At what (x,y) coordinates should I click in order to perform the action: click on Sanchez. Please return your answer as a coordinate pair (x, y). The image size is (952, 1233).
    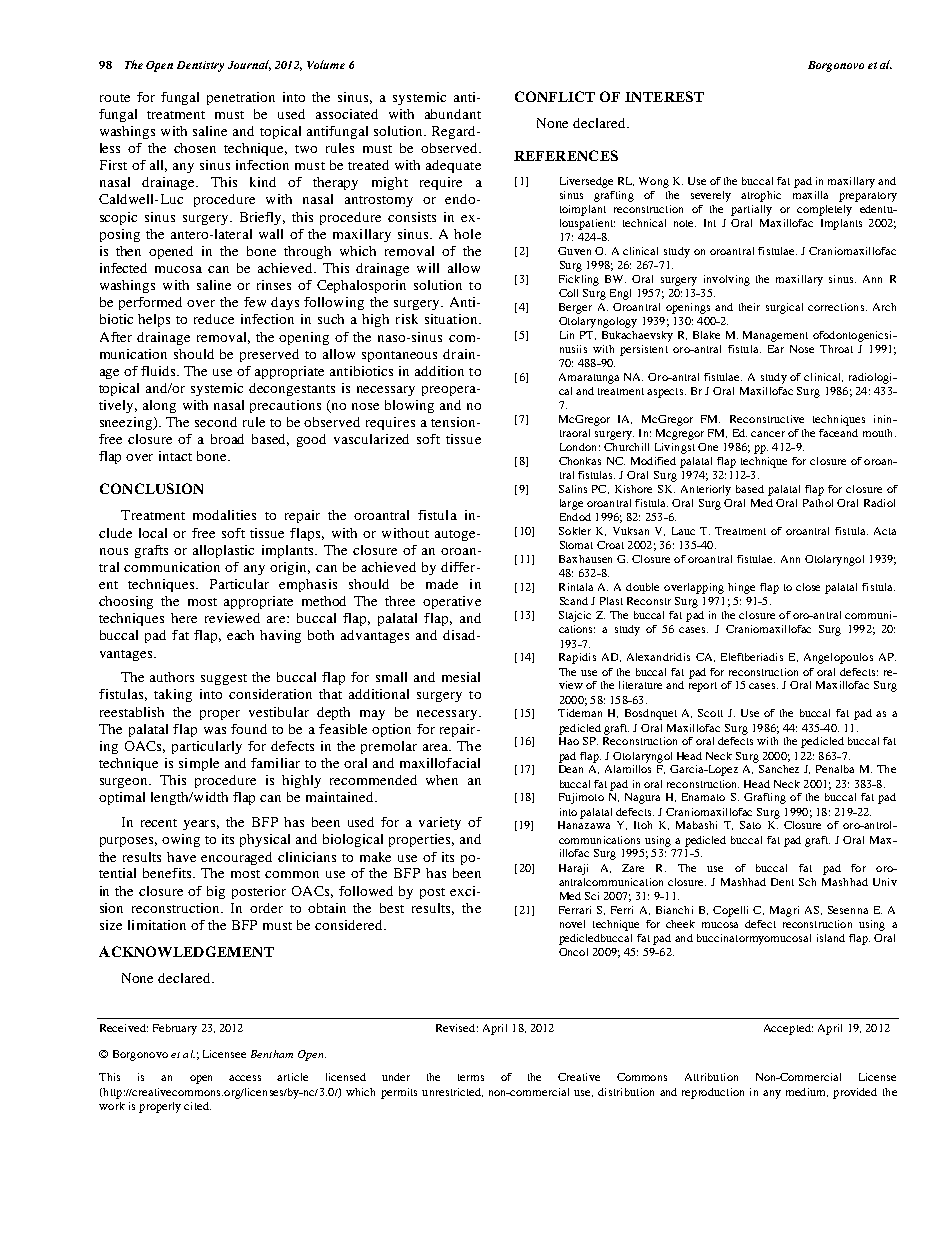
    Looking at the image, I should click on (779, 769).
